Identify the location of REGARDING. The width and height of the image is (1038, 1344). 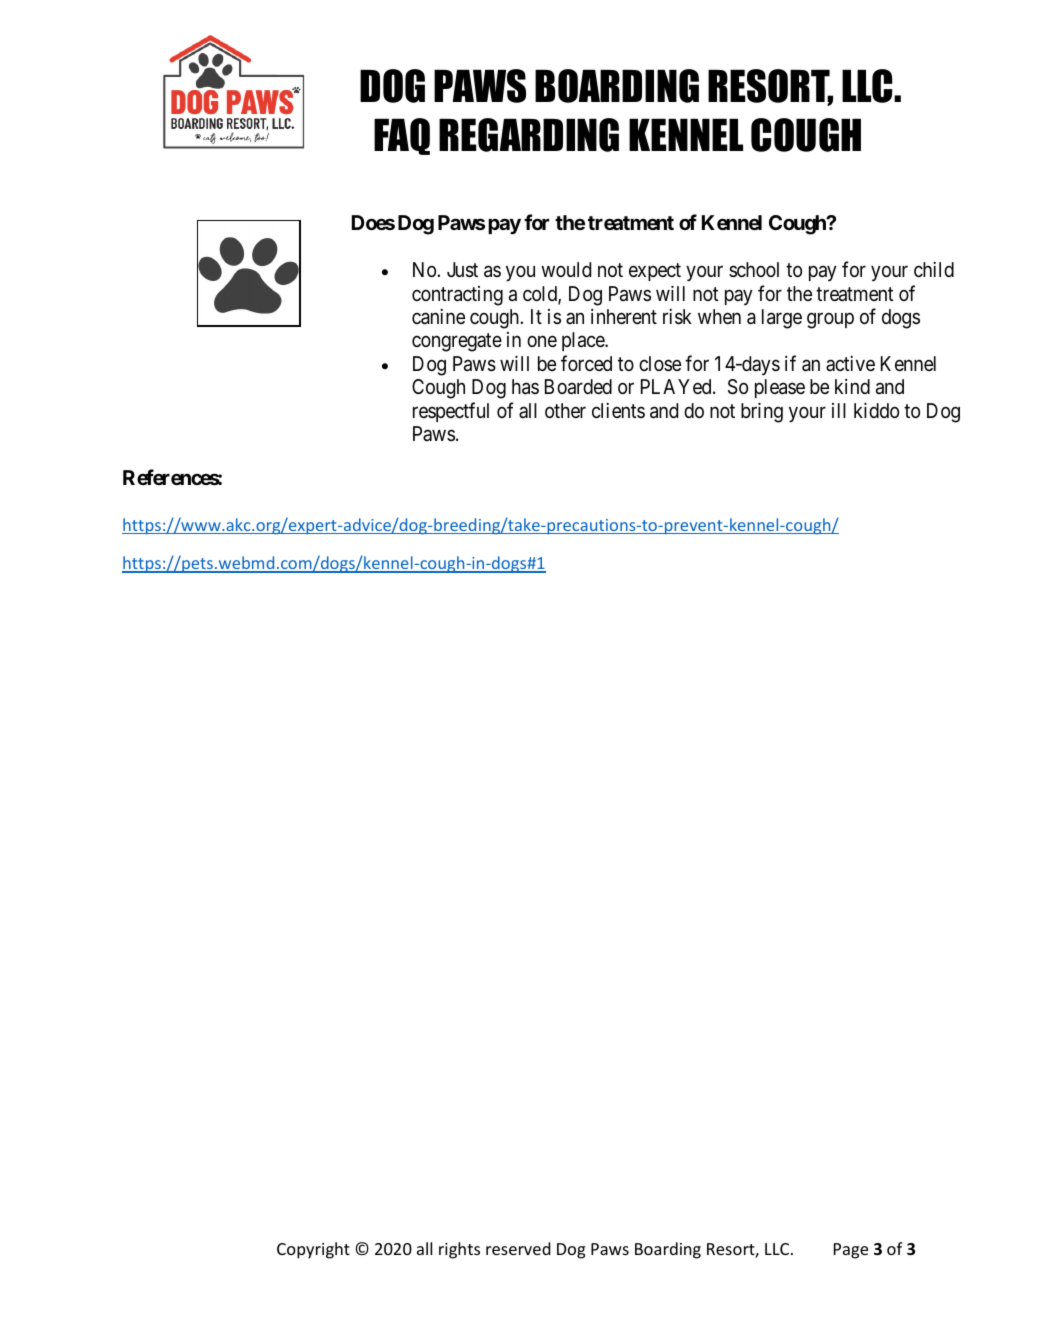
(529, 135).
